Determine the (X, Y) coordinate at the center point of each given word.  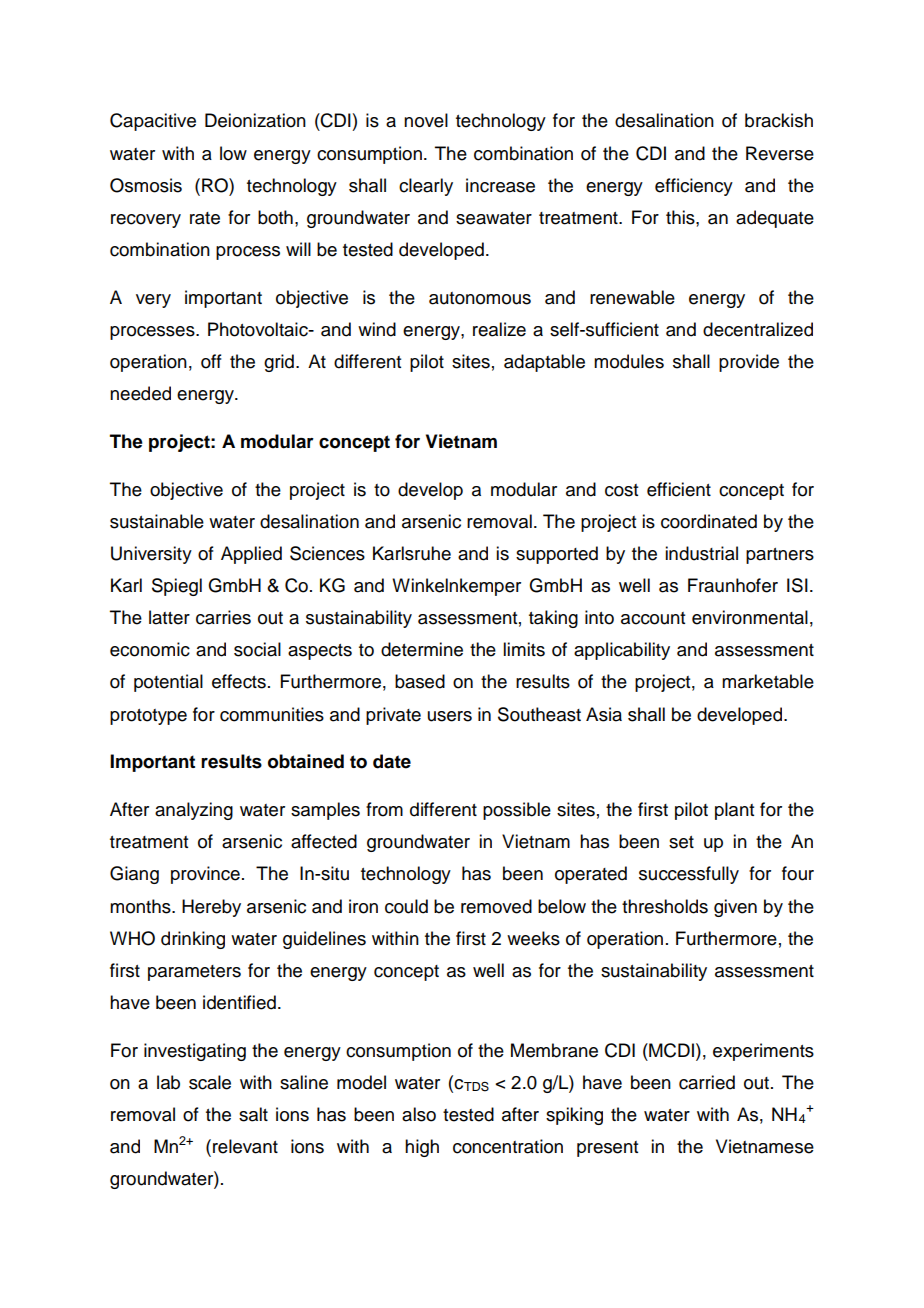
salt (253, 1114)
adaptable (544, 363)
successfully (689, 875)
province (205, 875)
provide (749, 363)
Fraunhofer (733, 585)
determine (422, 649)
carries (223, 617)
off (211, 361)
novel (426, 120)
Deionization (255, 120)
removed (496, 906)
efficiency (694, 187)
